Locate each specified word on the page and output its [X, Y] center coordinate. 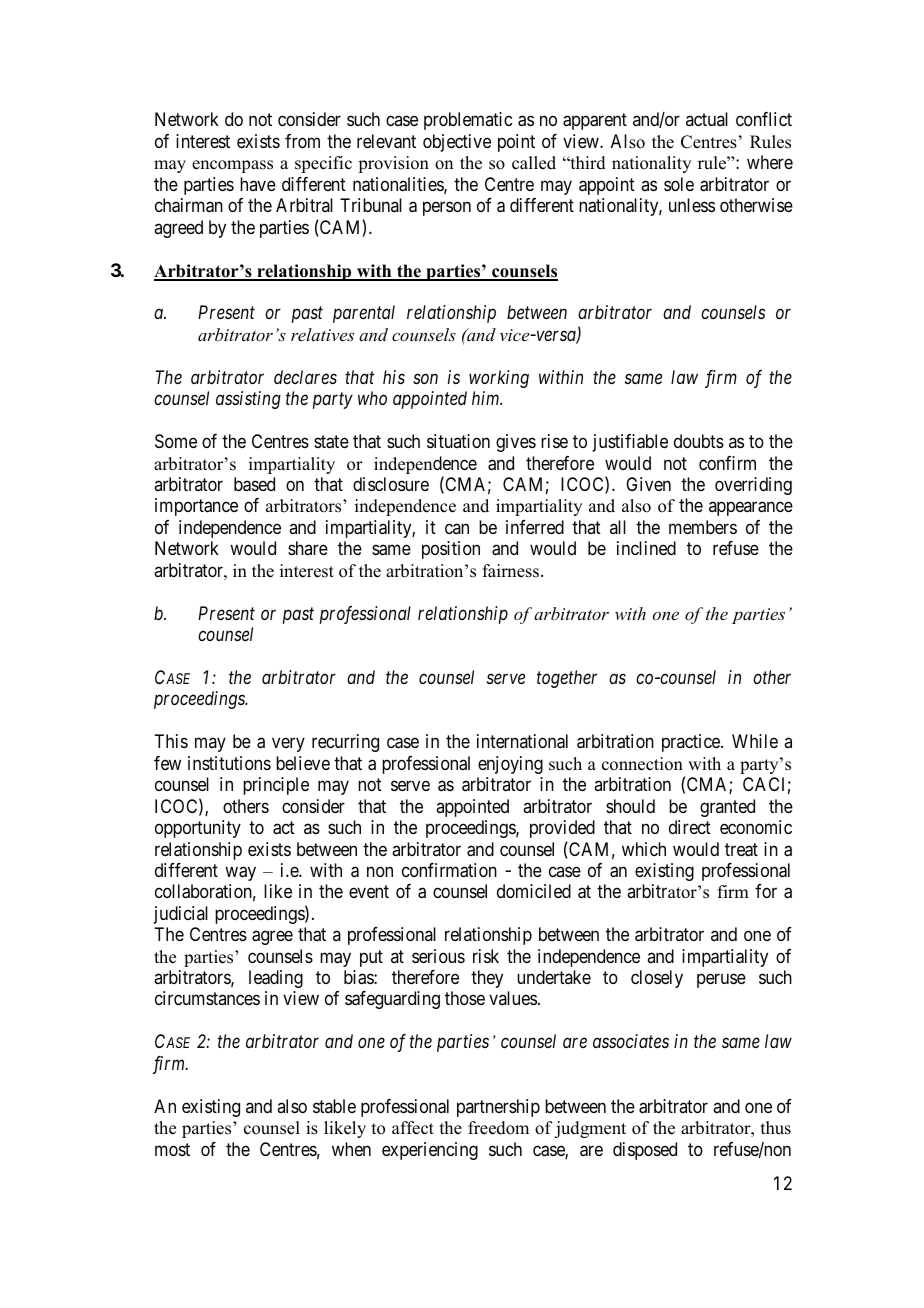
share [308, 548]
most [172, 1149]
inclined [646, 548]
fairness [511, 571]
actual [707, 119]
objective [457, 143]
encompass [232, 166]
